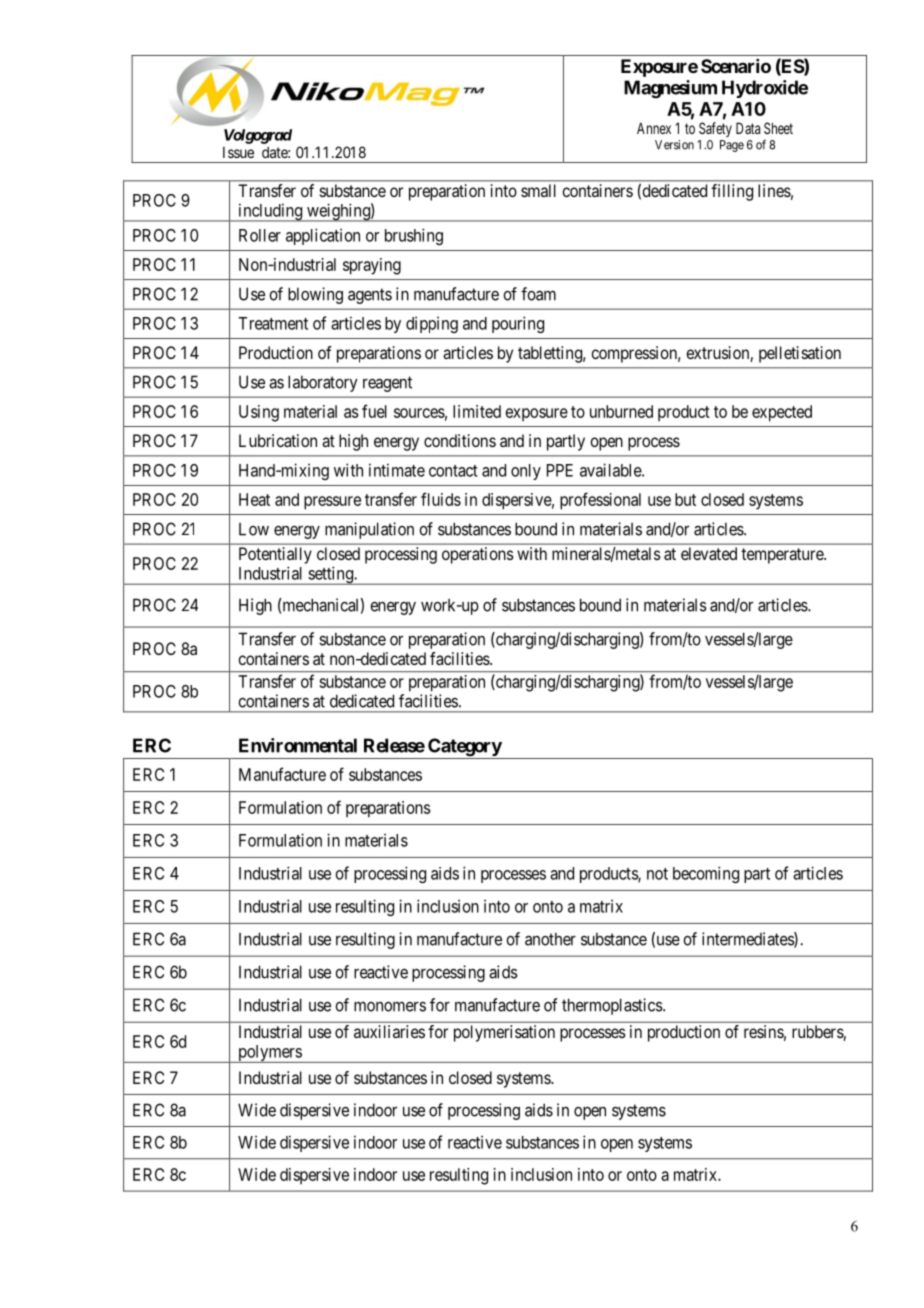  I want to click on small, so click(538, 190).
